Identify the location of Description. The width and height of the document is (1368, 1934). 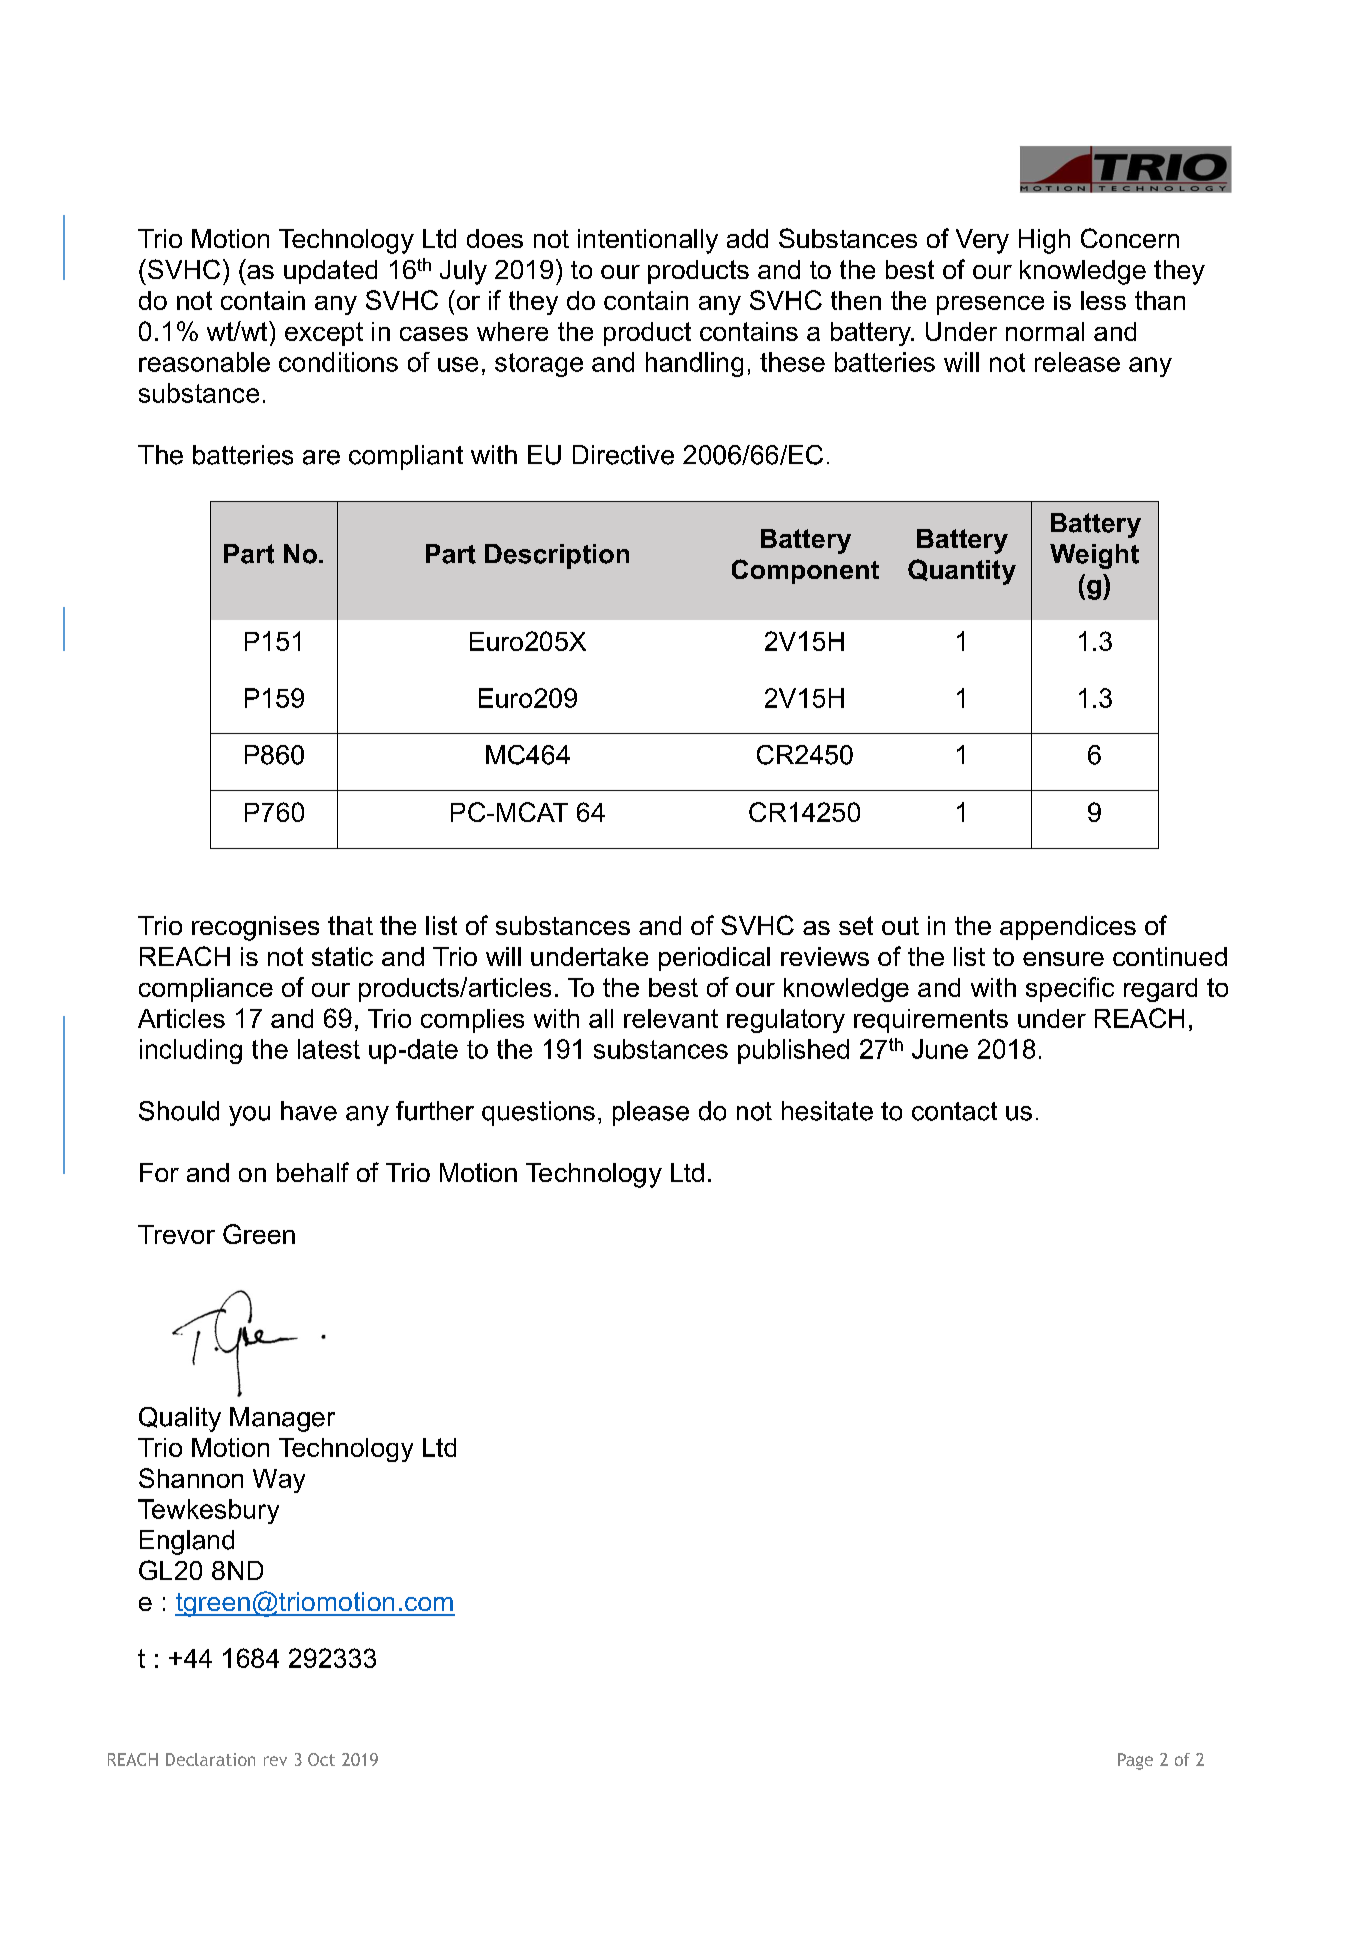
(557, 556).
